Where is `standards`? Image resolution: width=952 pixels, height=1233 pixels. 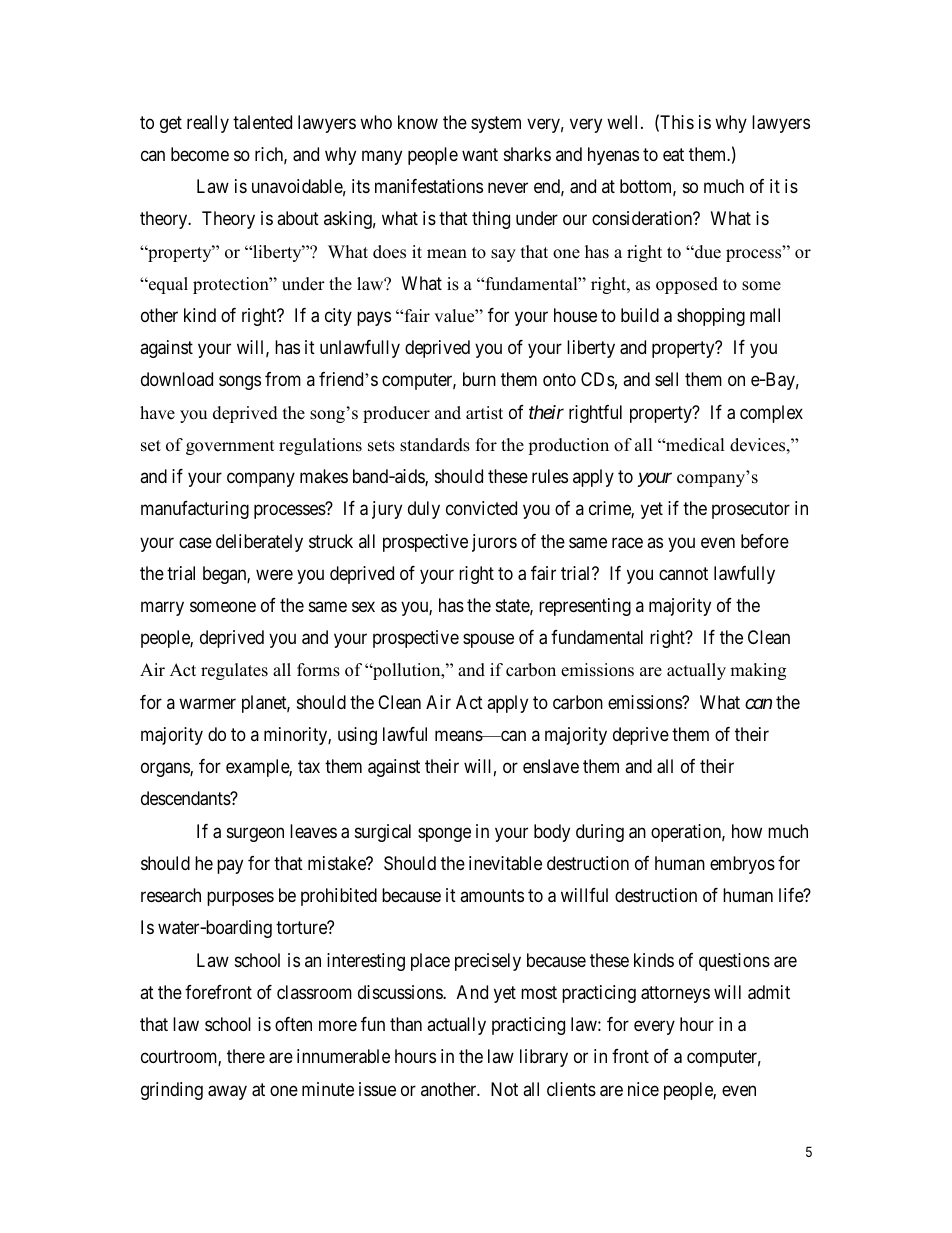 standards is located at coordinates (435, 445).
